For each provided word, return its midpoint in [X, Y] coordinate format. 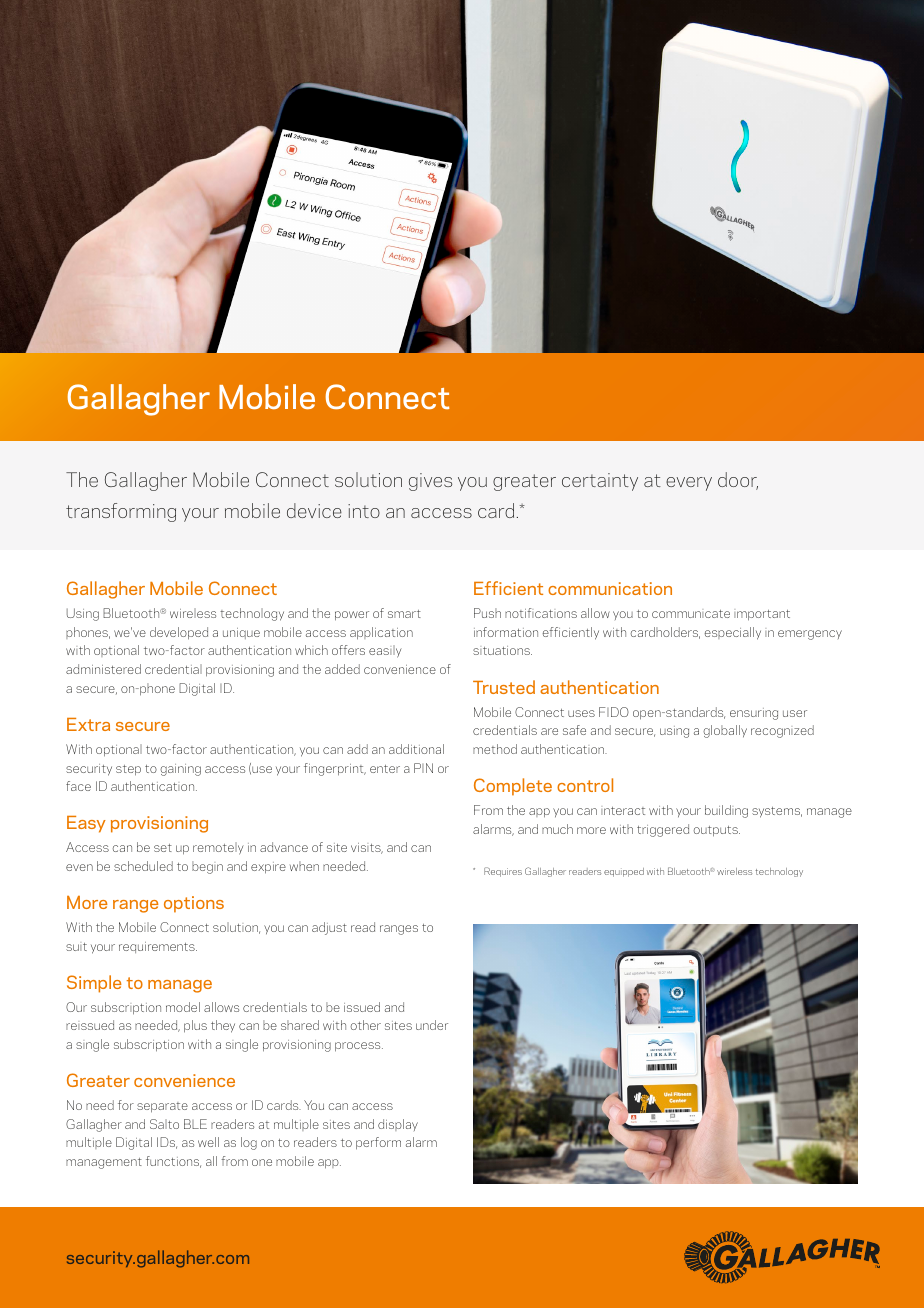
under [432, 1025]
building [726, 811]
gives [430, 482]
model [183, 1007]
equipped [624, 872]
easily [385, 651]
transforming [121, 512]
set [163, 848]
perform [378, 1143]
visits [367, 848]
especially [733, 633]
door [738, 481]
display [398, 1125]
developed [179, 633]
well [208, 1142]
